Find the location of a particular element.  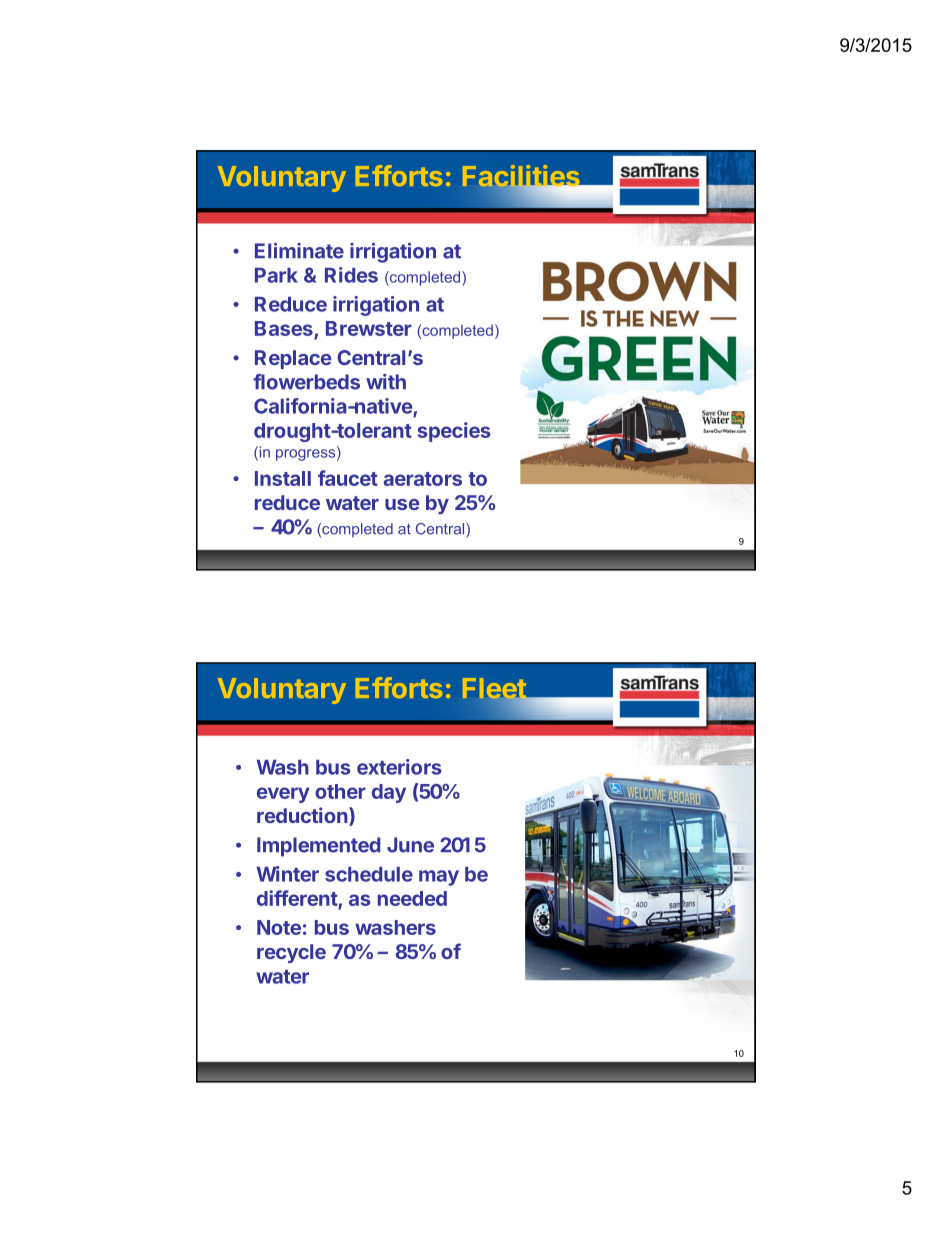

aerators is located at coordinates (422, 479).
